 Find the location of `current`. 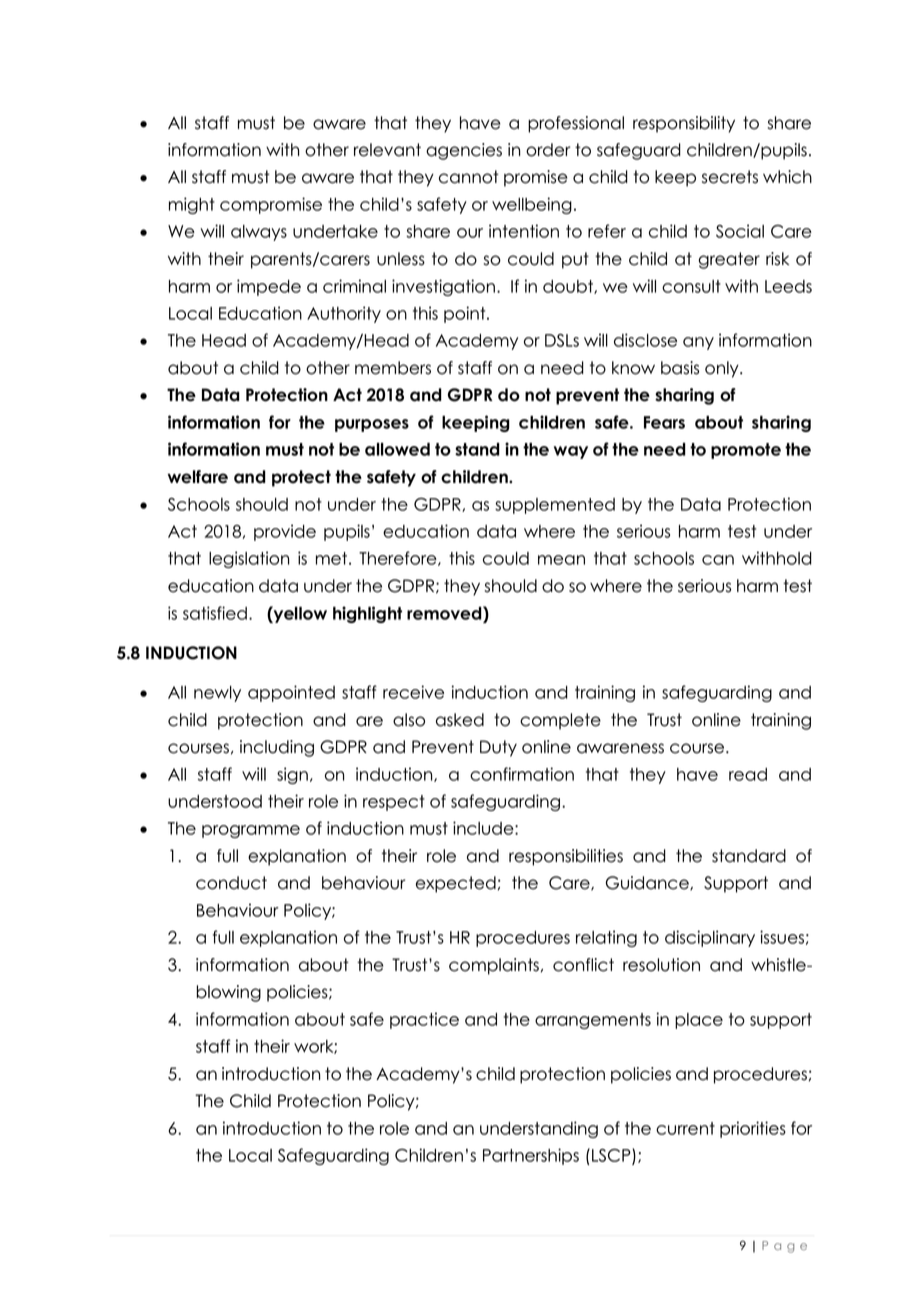

current is located at coordinates (685, 1128).
